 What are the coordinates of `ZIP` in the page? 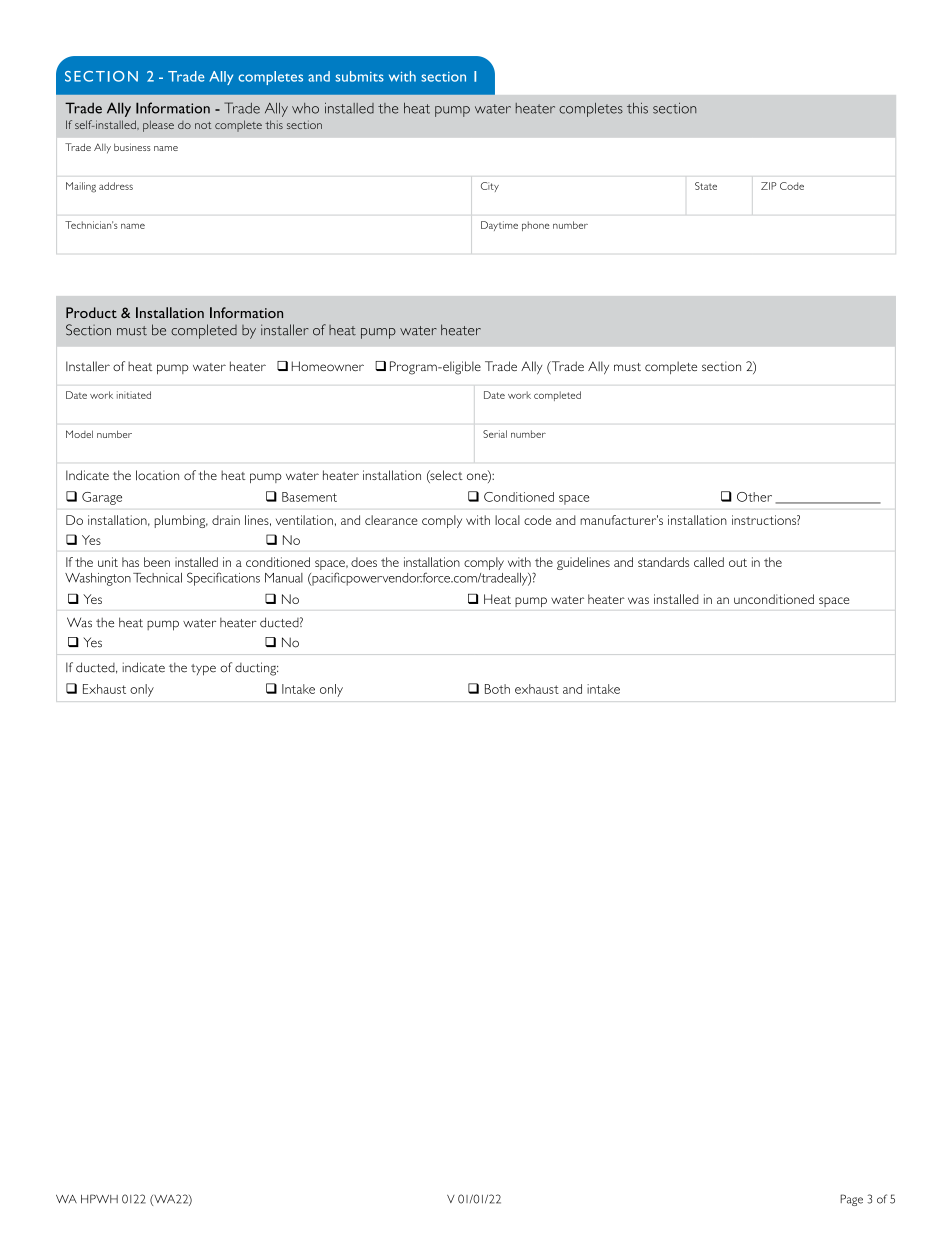 It's located at (769, 186).
